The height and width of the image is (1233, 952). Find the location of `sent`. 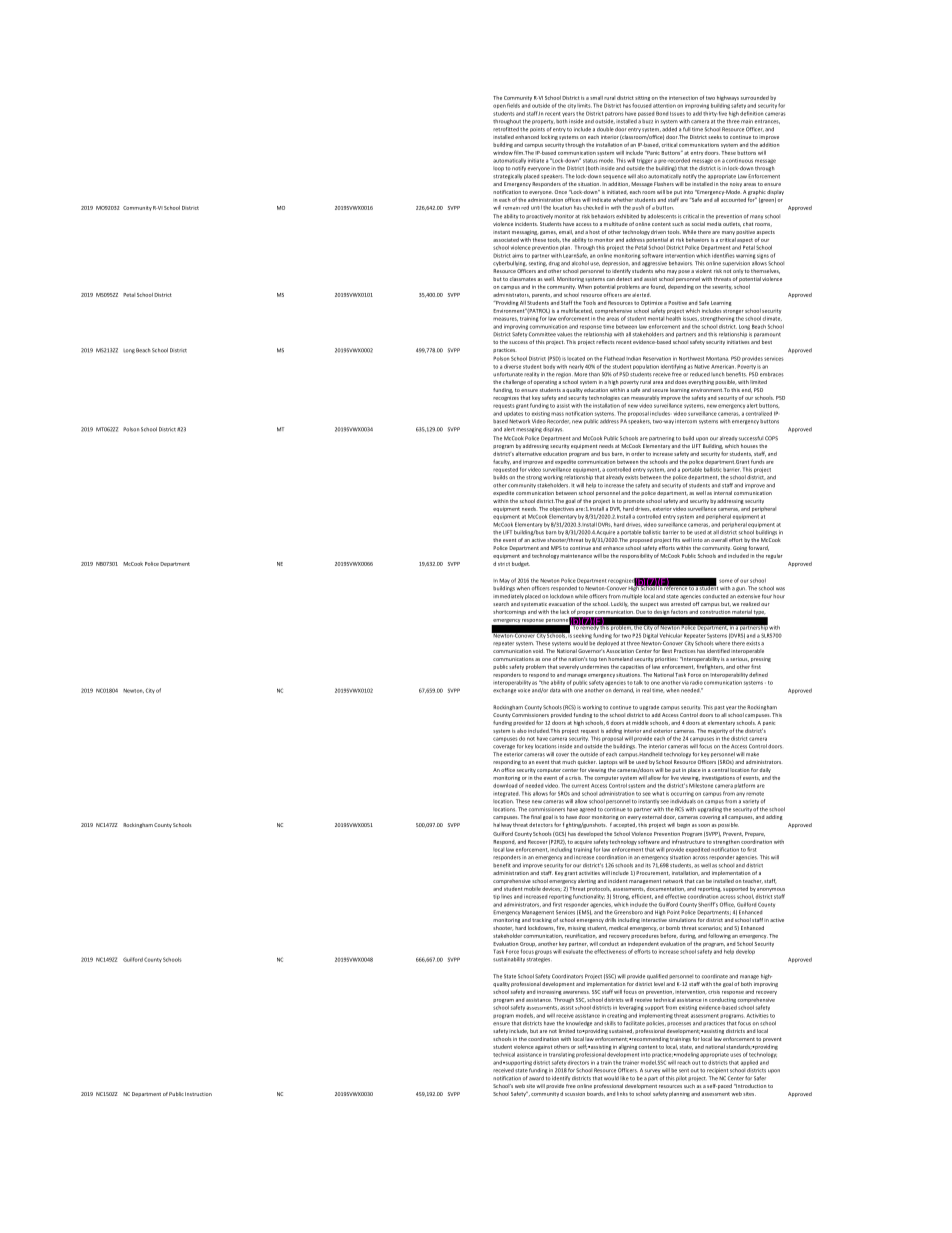

sent is located at coordinates (684, 1071).
